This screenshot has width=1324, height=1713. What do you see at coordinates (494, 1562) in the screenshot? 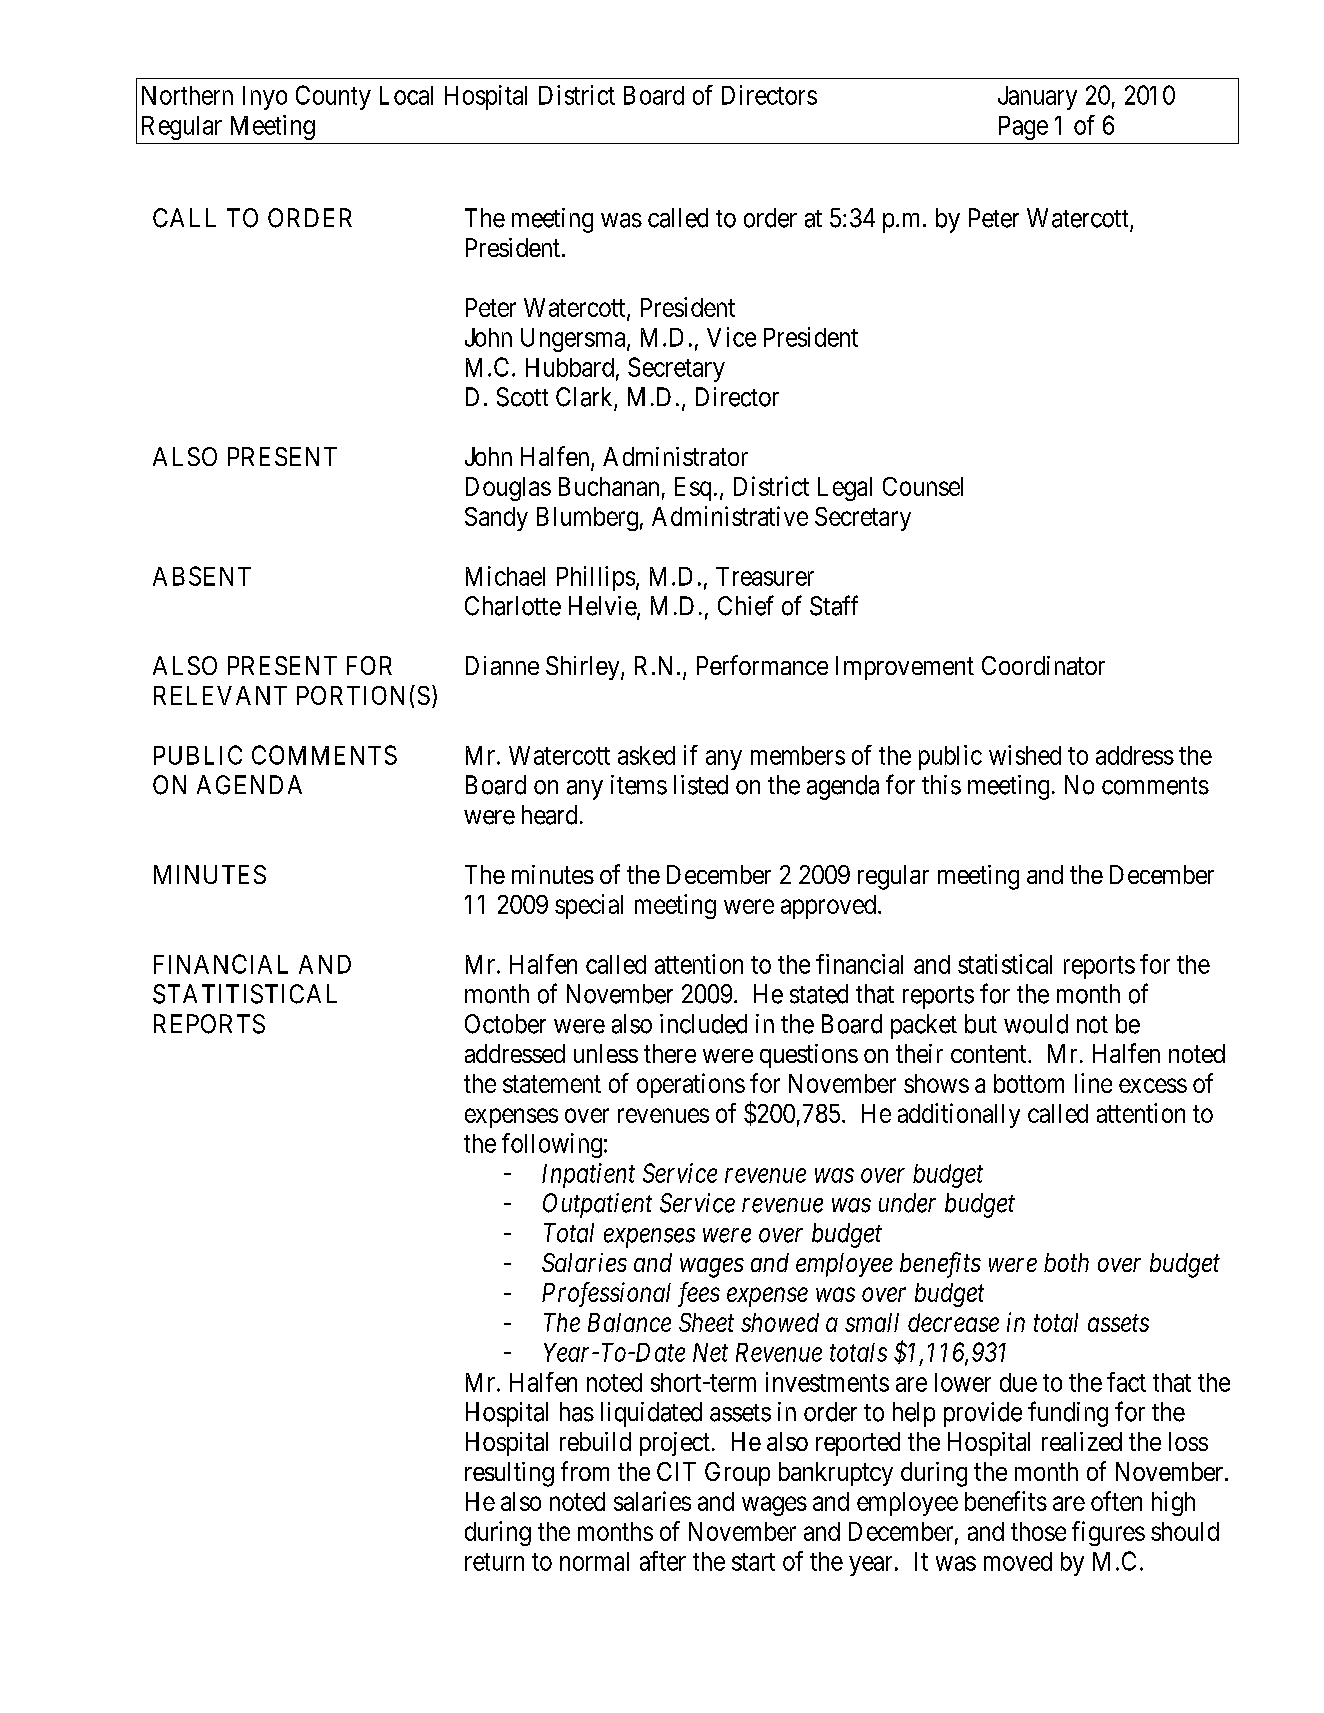
I see `return` at bounding box center [494, 1562].
